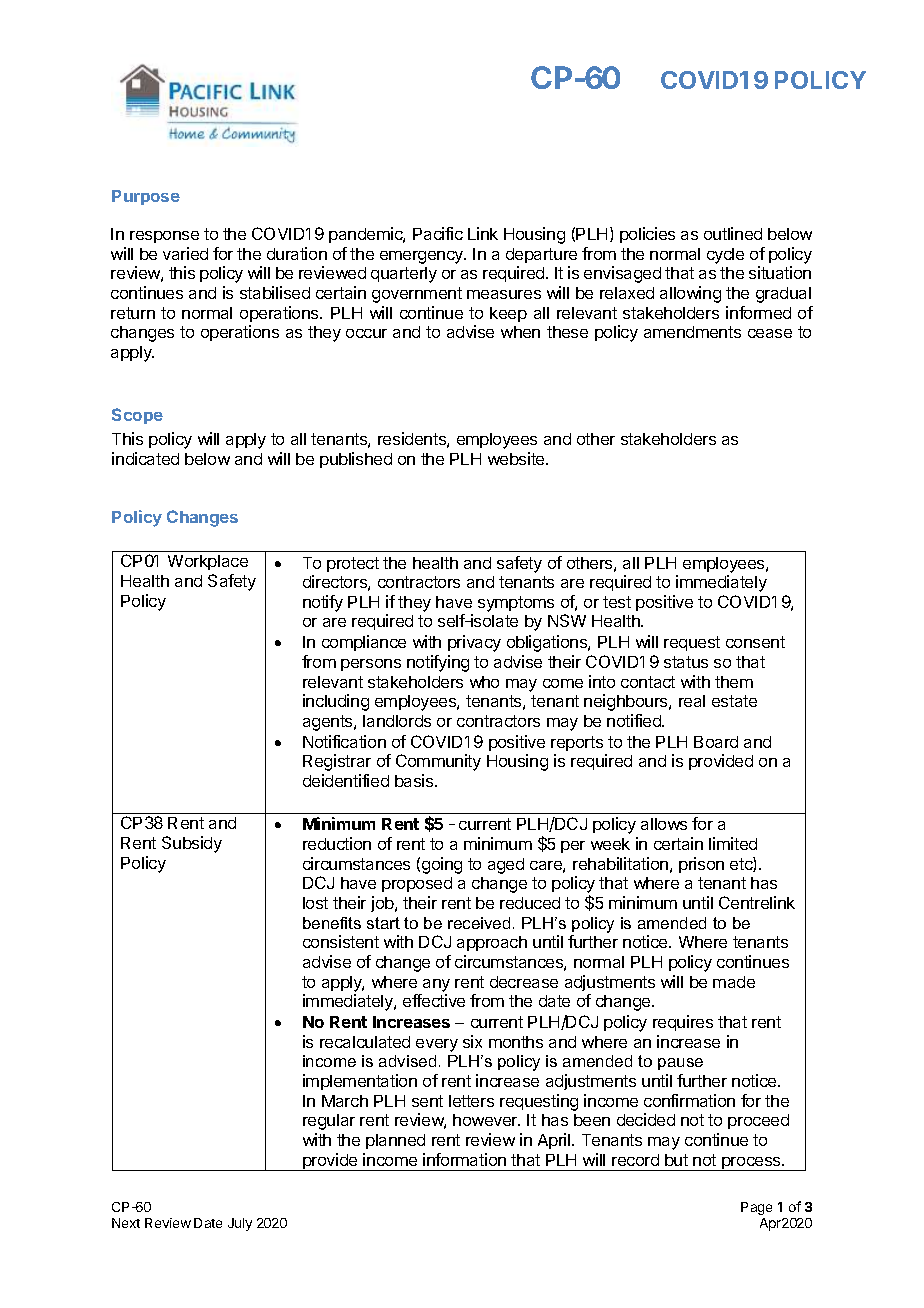 This document has height=1308, width=924. I want to click on indicated, so click(145, 458).
